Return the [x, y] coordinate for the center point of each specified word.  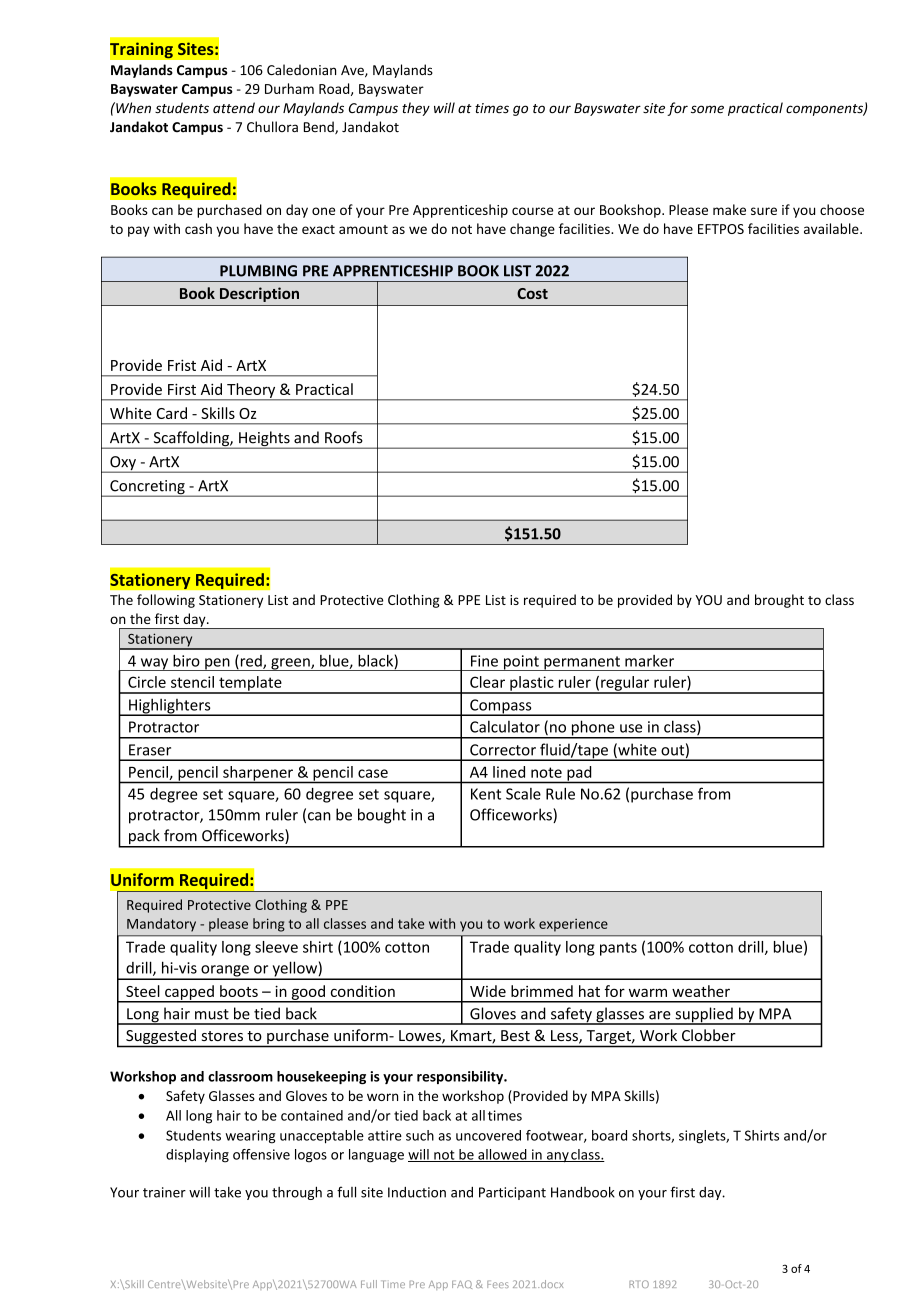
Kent [486, 794]
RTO [639, 1284]
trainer [164, 1192]
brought [779, 601]
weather [701, 991]
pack [144, 838]
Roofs [344, 437]
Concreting [147, 488]
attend [234, 108]
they [416, 109]
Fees [498, 1284]
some [707, 109]
